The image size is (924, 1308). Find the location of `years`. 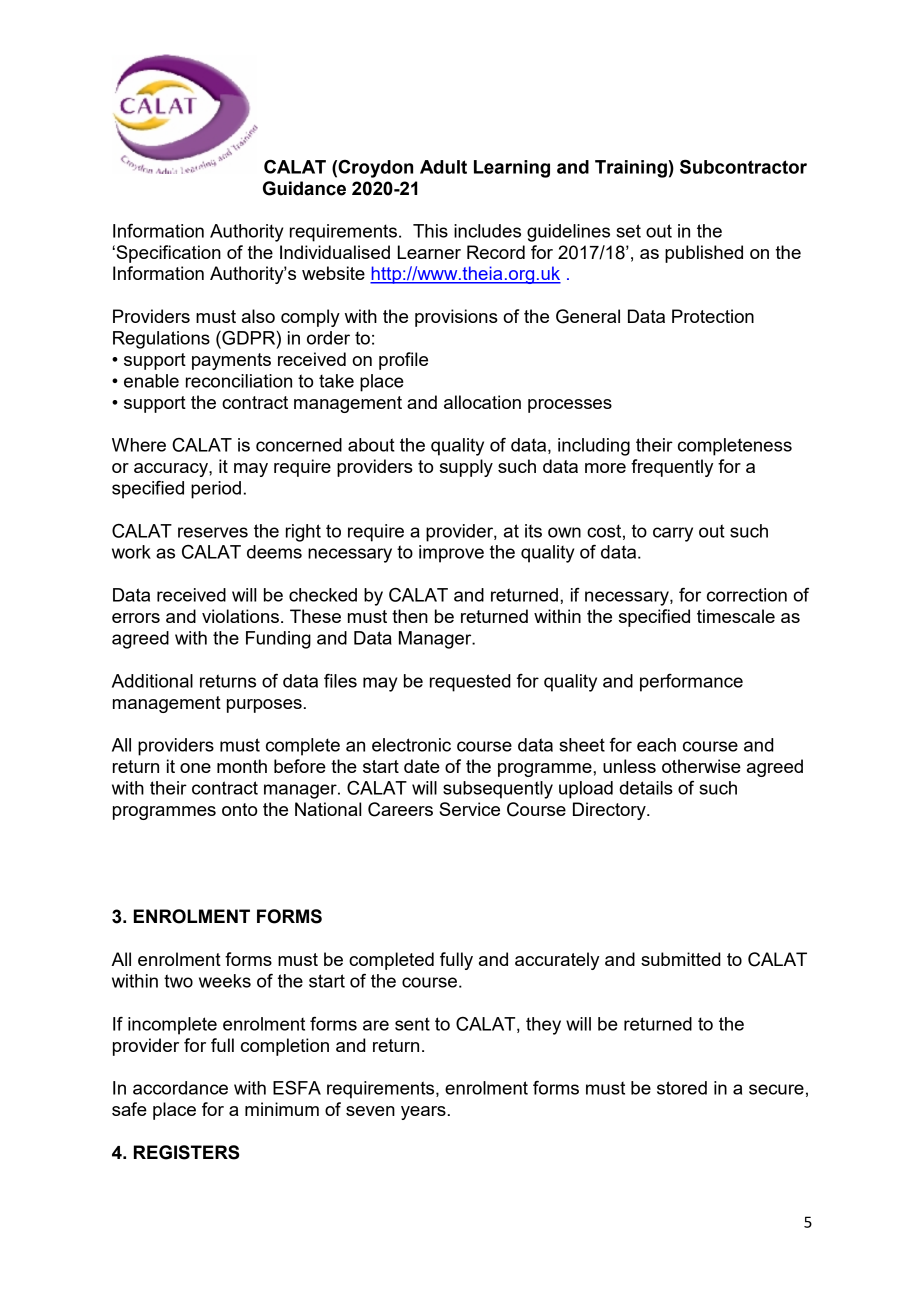

years is located at coordinates (423, 1113).
